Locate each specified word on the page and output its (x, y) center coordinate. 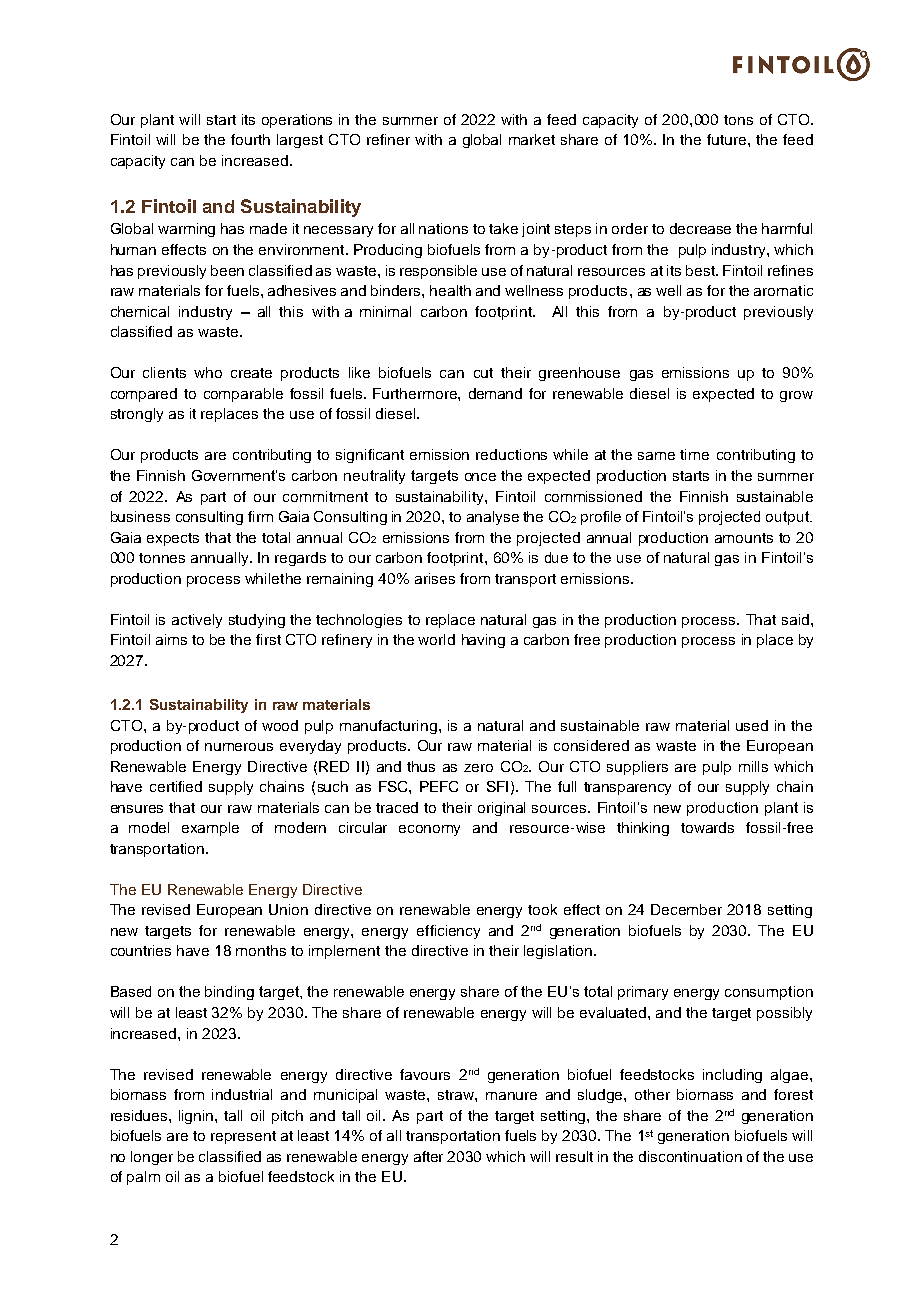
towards (707, 827)
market (532, 139)
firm (260, 516)
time (694, 454)
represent (243, 1137)
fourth (250, 139)
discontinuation (690, 1156)
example (210, 829)
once (480, 477)
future (728, 139)
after (428, 1156)
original (501, 809)
